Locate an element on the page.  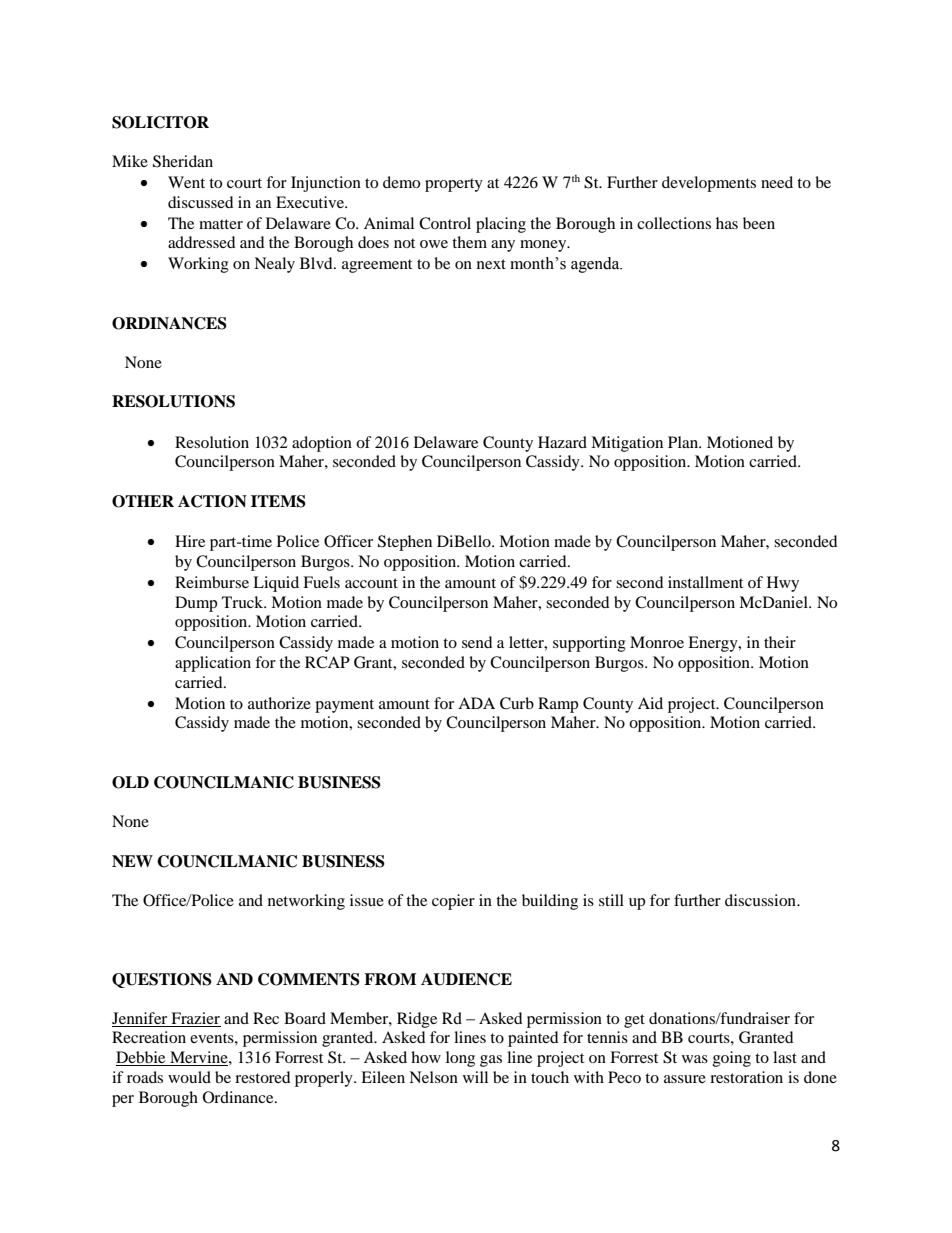
long is located at coordinates (460, 1059).
